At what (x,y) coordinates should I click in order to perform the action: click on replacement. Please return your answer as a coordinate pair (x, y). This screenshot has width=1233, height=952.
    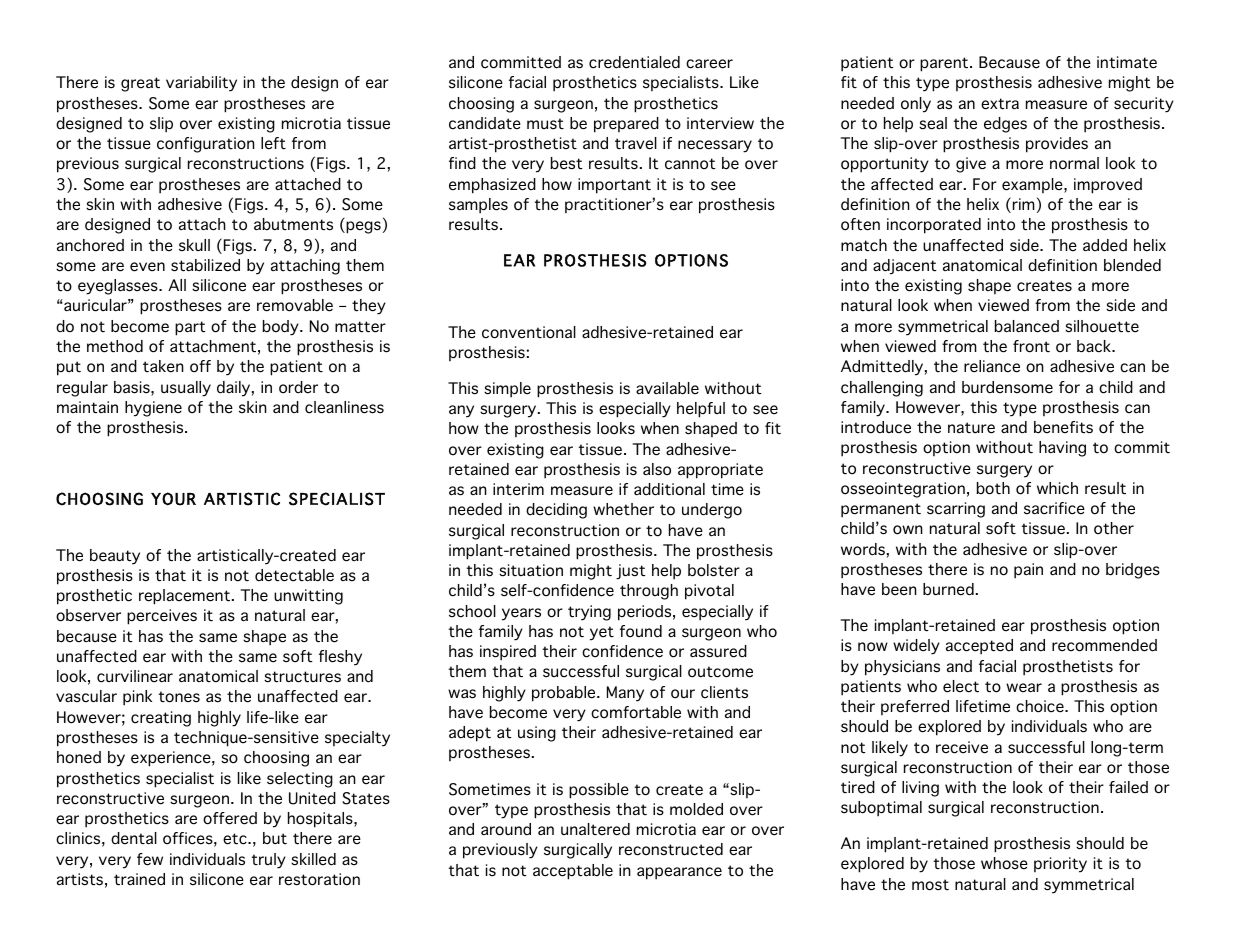
    Looking at the image, I should click on (186, 597).
